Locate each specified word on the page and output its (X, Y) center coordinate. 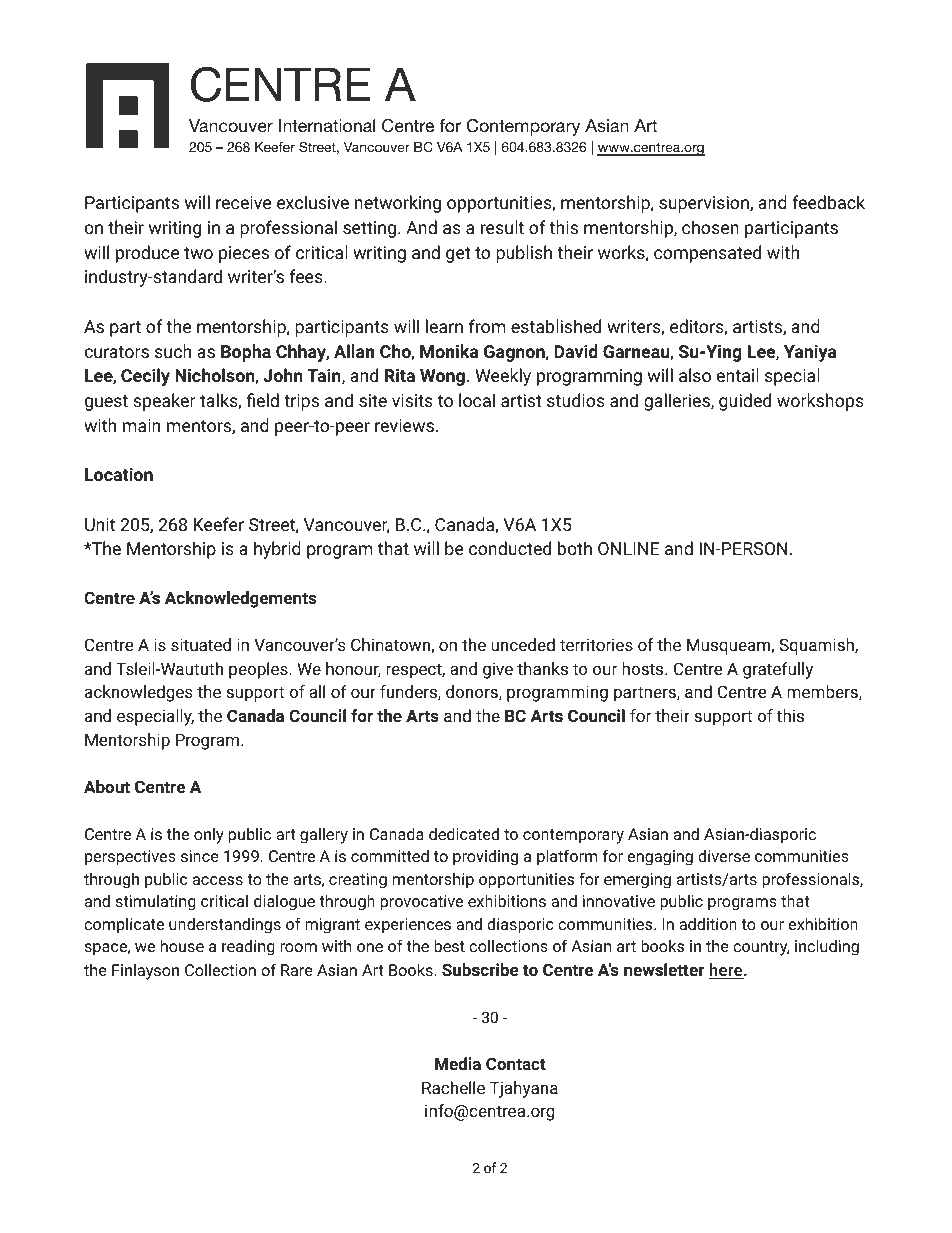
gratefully (778, 670)
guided (745, 402)
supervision (705, 204)
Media (458, 1063)
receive (243, 202)
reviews (404, 425)
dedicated (464, 833)
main (141, 425)
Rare (297, 970)
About (107, 786)
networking (398, 204)
